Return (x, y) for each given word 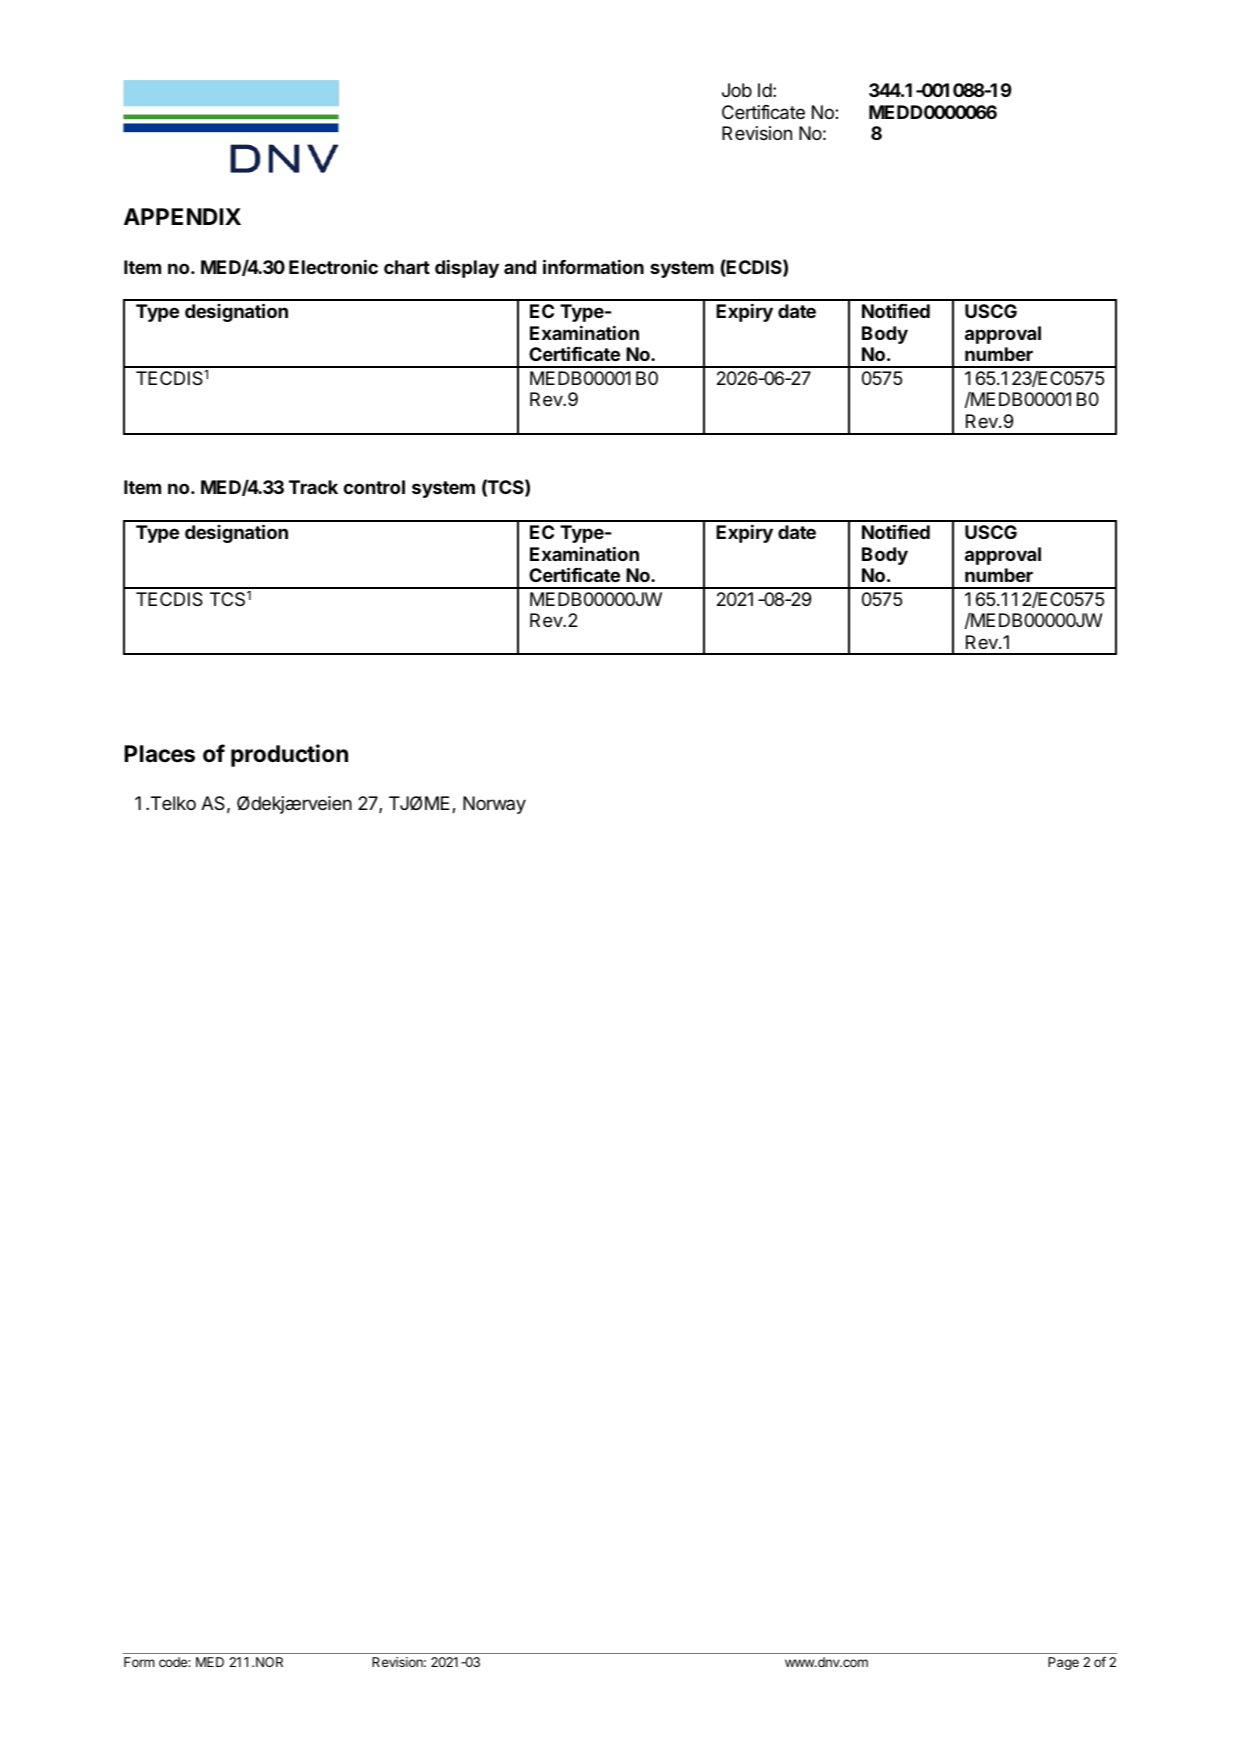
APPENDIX (182, 216)
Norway (494, 805)
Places (159, 754)
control (374, 487)
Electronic (333, 266)
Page (1063, 1663)
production (289, 755)
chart (407, 267)
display (467, 268)
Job (737, 90)
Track (313, 487)
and (520, 267)
